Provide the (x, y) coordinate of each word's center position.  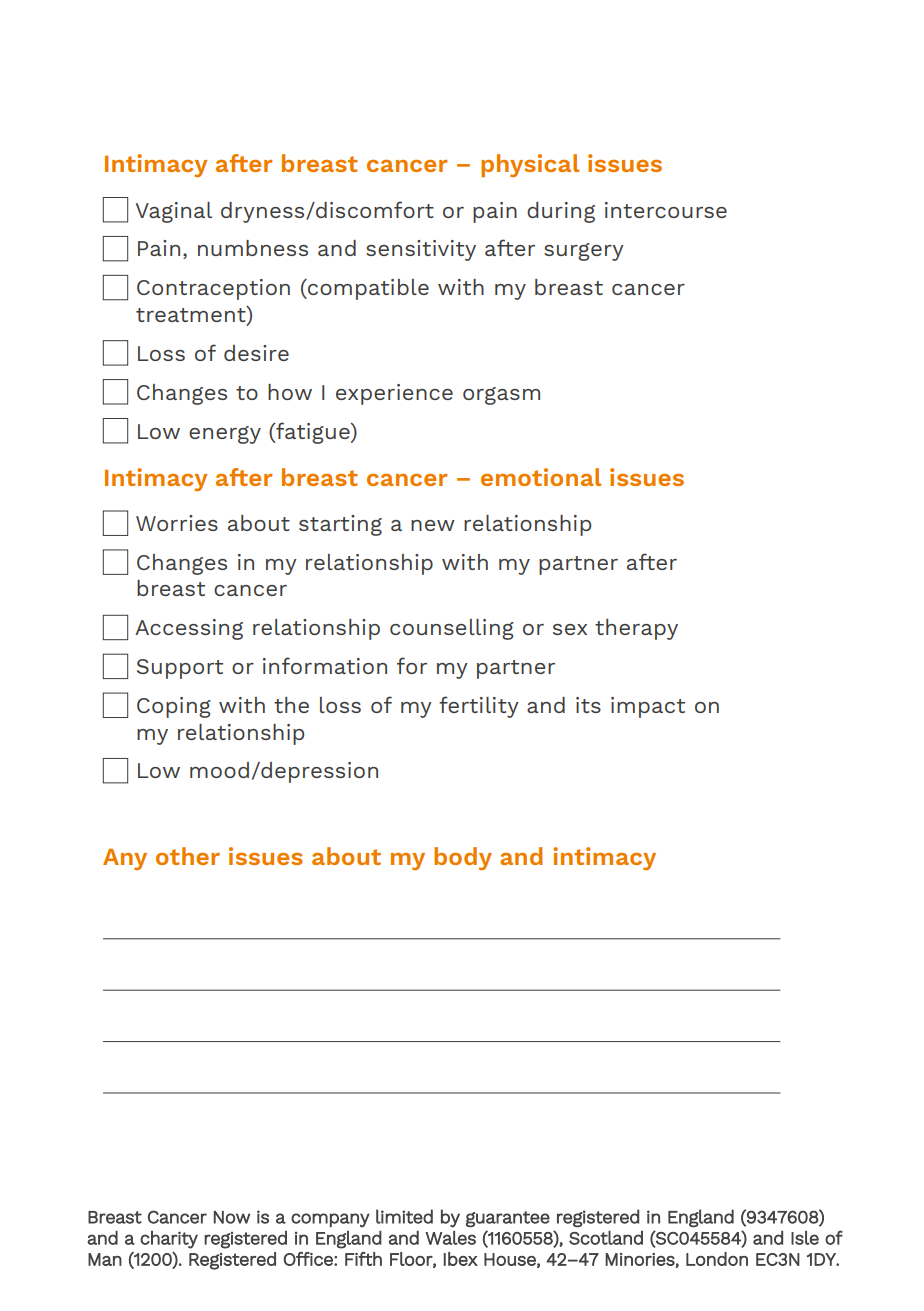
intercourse (666, 210)
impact (648, 707)
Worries (177, 523)
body (463, 858)
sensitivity (421, 250)
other (188, 856)
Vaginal (174, 212)
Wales (450, 1238)
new (433, 525)
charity (169, 1240)
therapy (636, 629)
